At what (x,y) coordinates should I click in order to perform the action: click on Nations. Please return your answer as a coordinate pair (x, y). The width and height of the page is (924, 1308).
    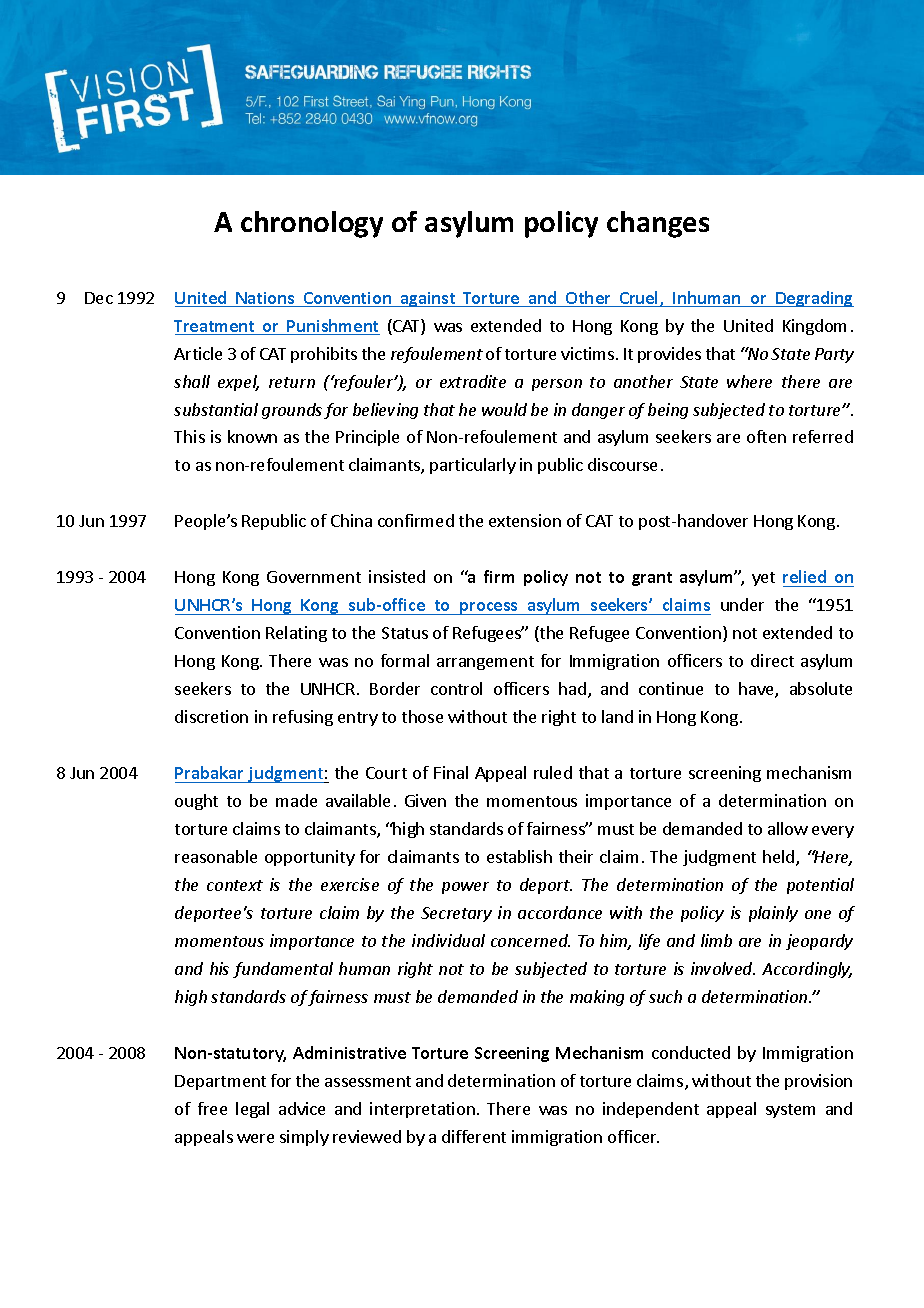
    Looking at the image, I should click on (265, 299).
